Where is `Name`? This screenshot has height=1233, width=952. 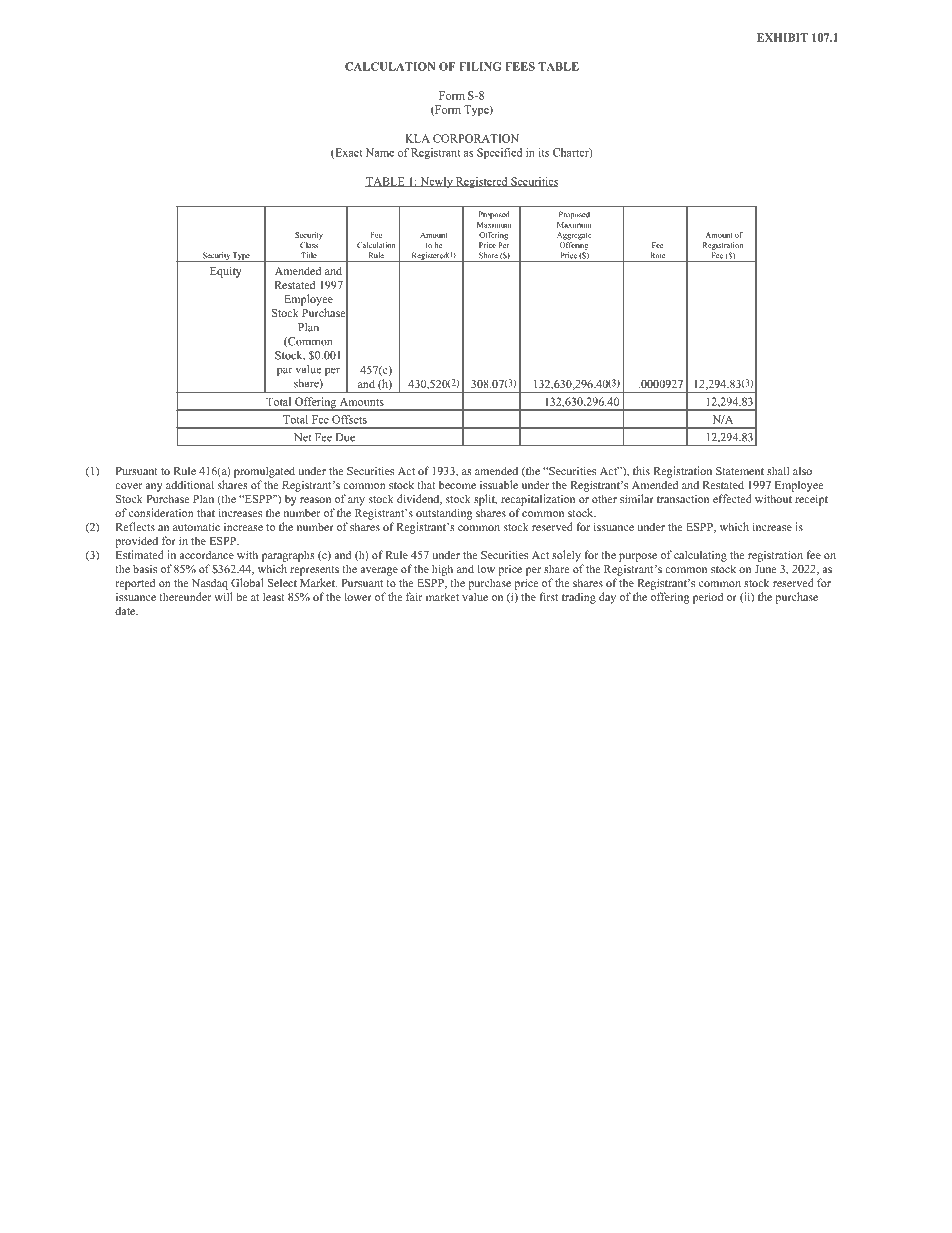
Name is located at coordinates (380, 152).
